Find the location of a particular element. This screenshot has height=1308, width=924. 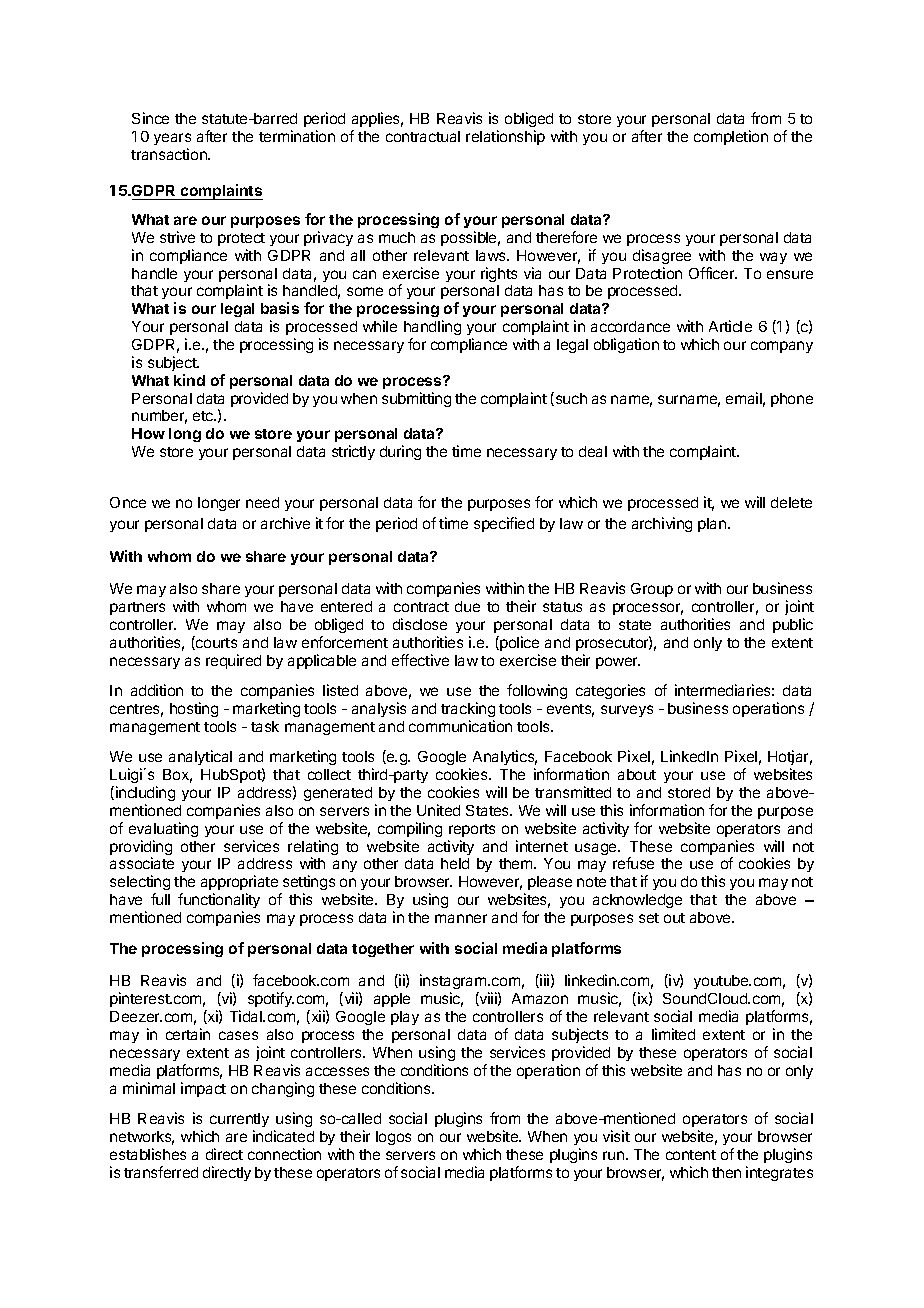

plan is located at coordinates (712, 525).
